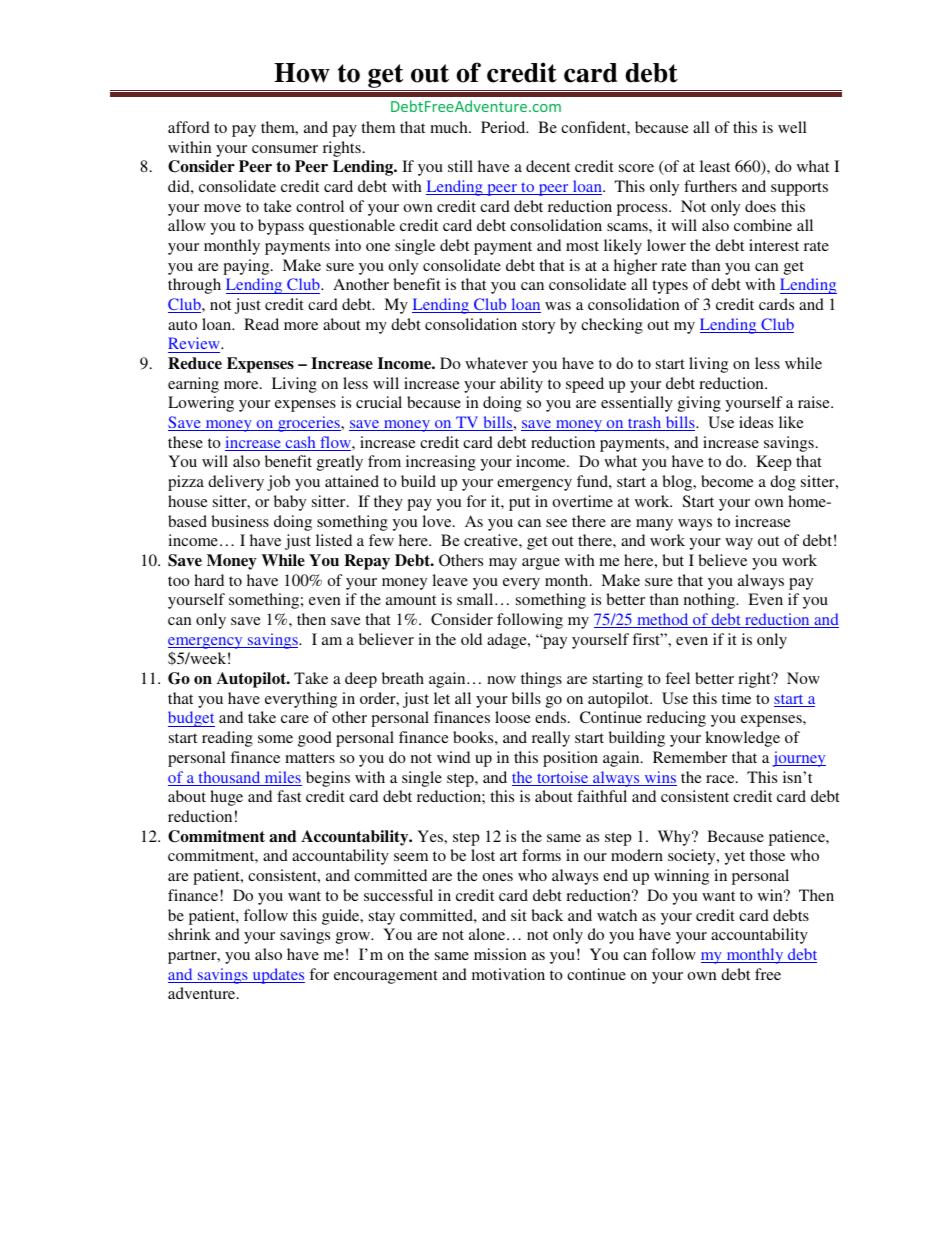  Describe the element at coordinates (302, 73) in the screenshot. I see `How` at that location.
